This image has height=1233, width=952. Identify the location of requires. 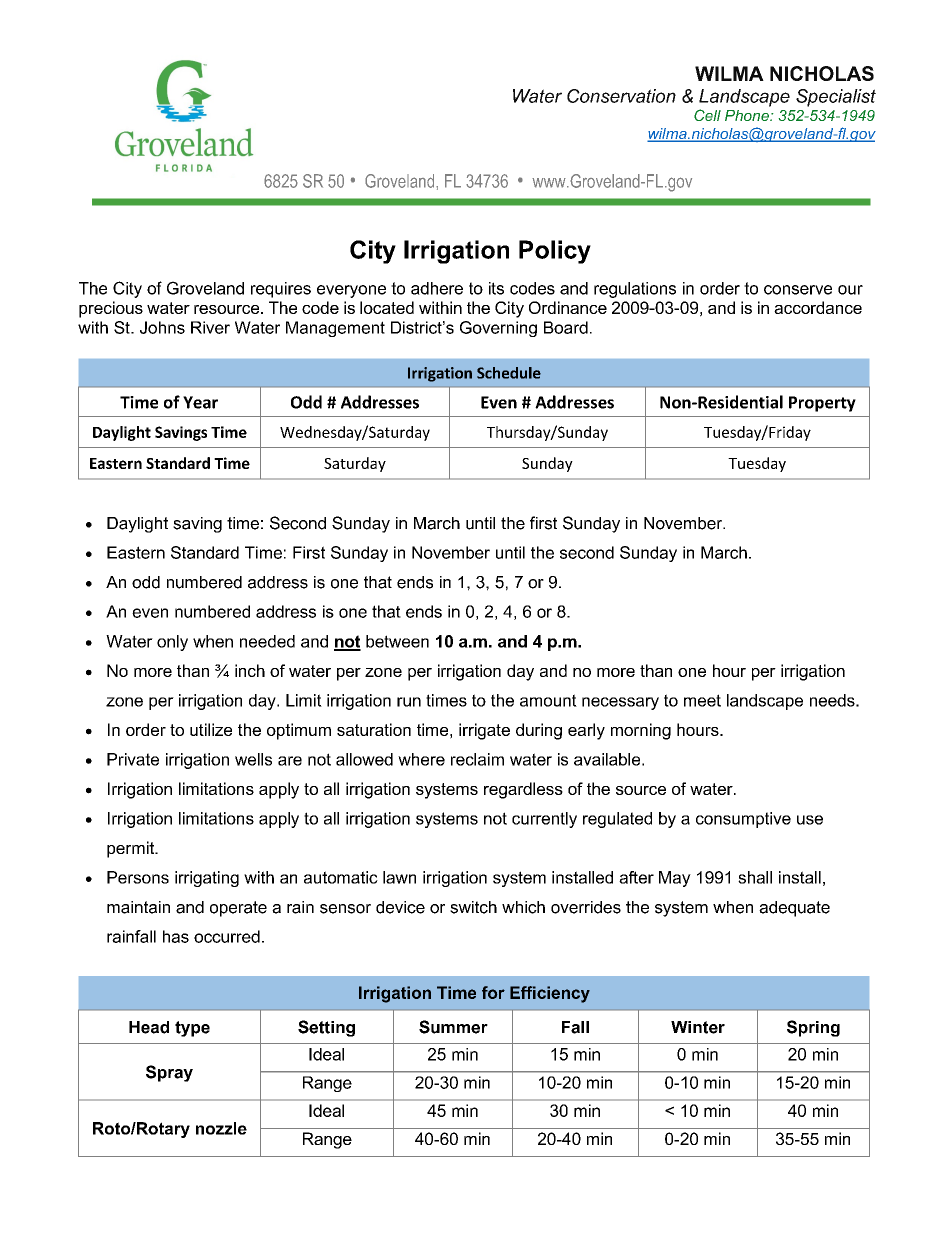
(281, 290).
